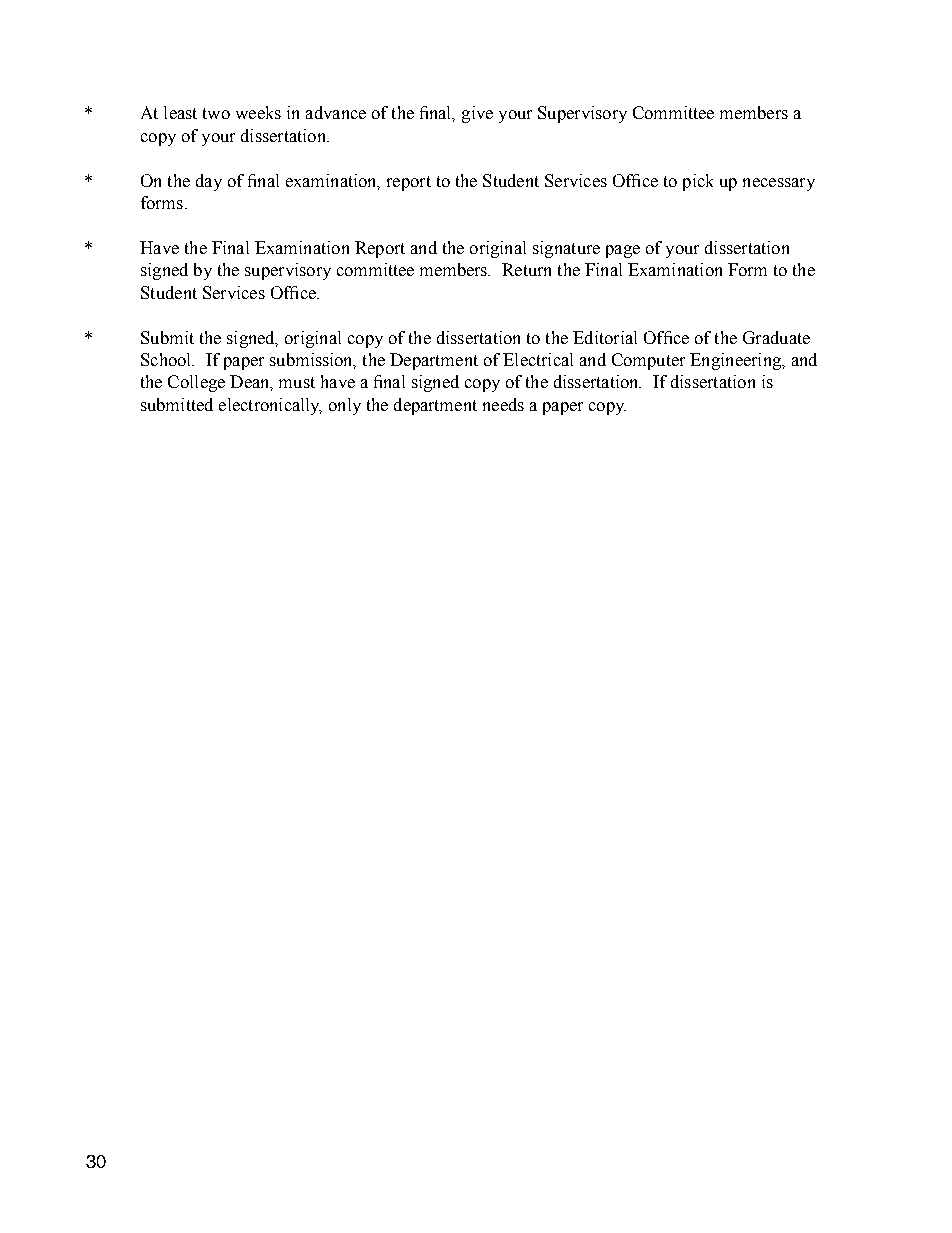 The image size is (952, 1233). Describe the element at coordinates (566, 249) in the screenshot. I see `signature` at that location.
